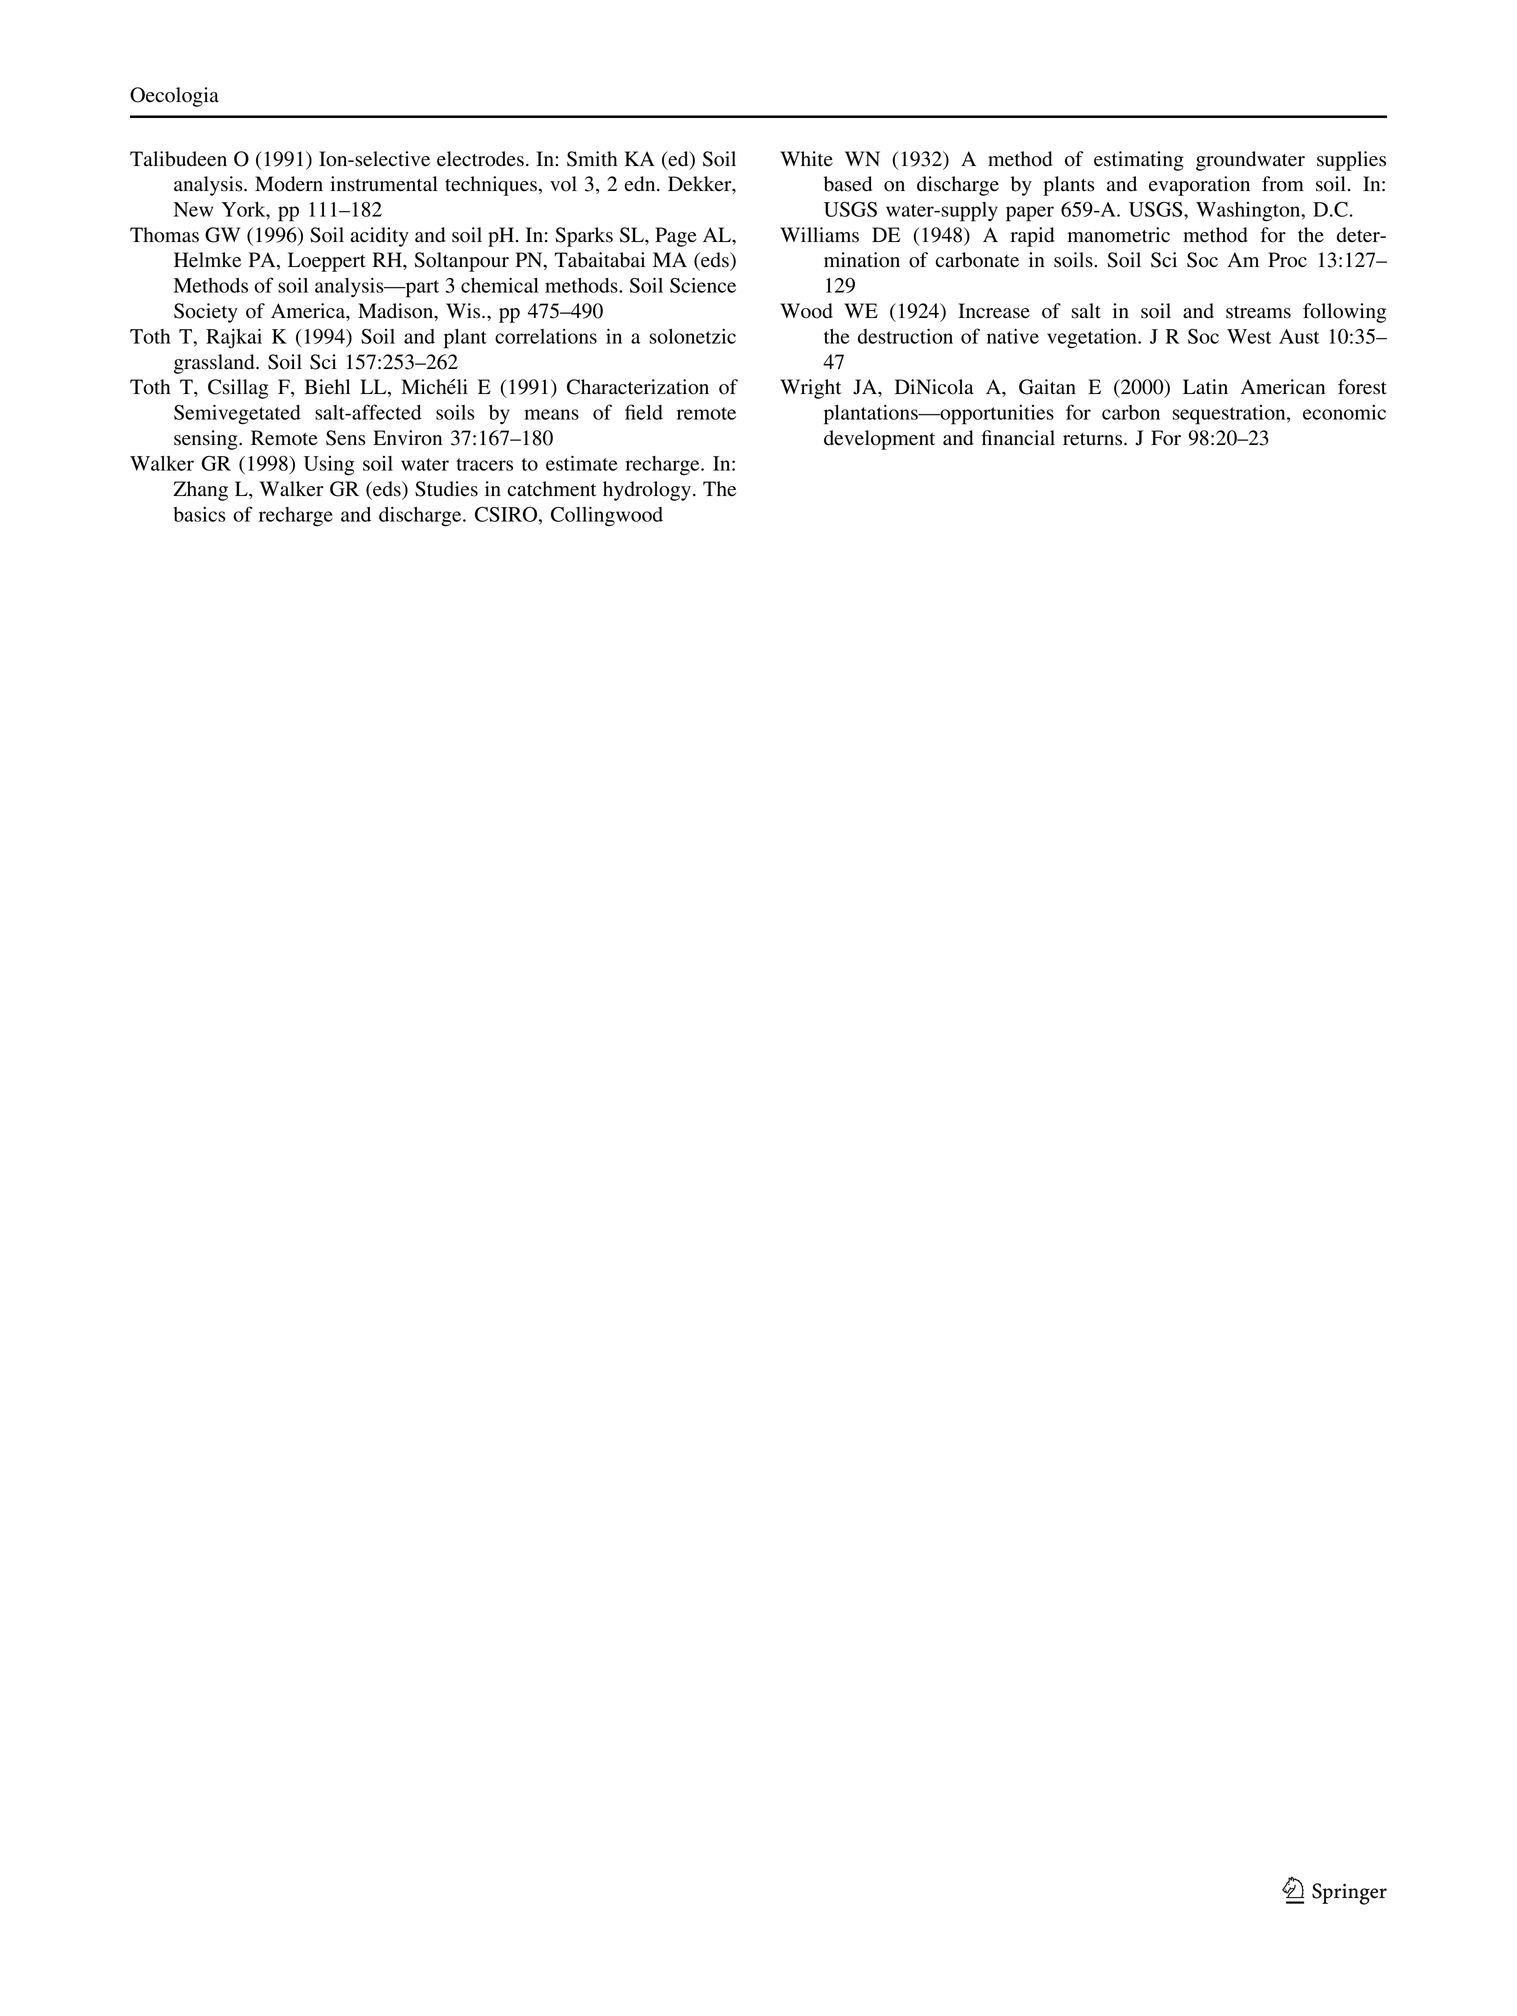 The image size is (1517, 2016). What do you see at coordinates (407, 438) in the screenshot?
I see `Environ` at bounding box center [407, 438].
